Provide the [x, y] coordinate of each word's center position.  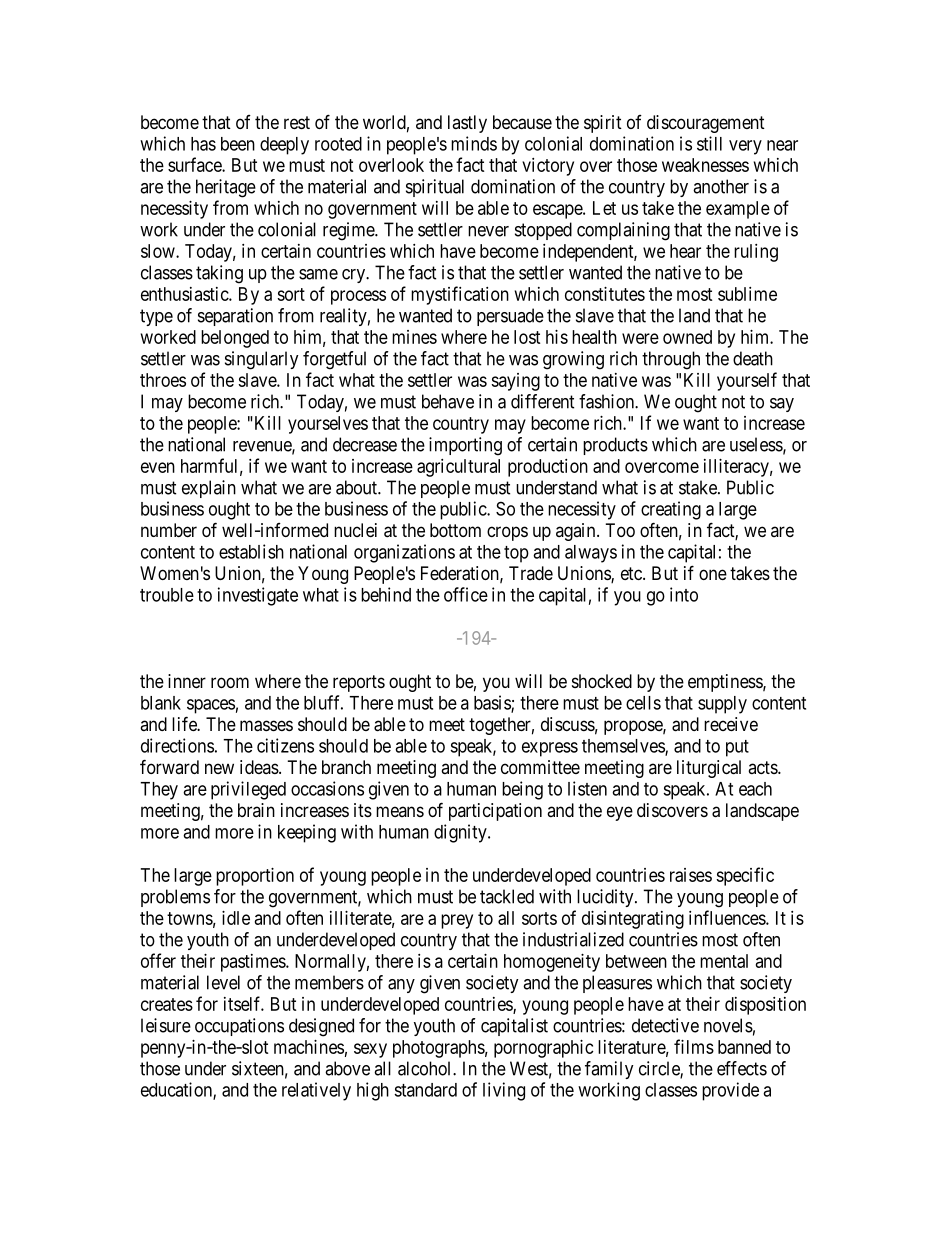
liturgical [709, 769]
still [709, 143]
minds [474, 143]
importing [465, 446]
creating [671, 510]
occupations [239, 1027]
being [522, 790]
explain [209, 489]
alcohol [426, 1068]
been [238, 144]
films [694, 1046]
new [219, 768]
